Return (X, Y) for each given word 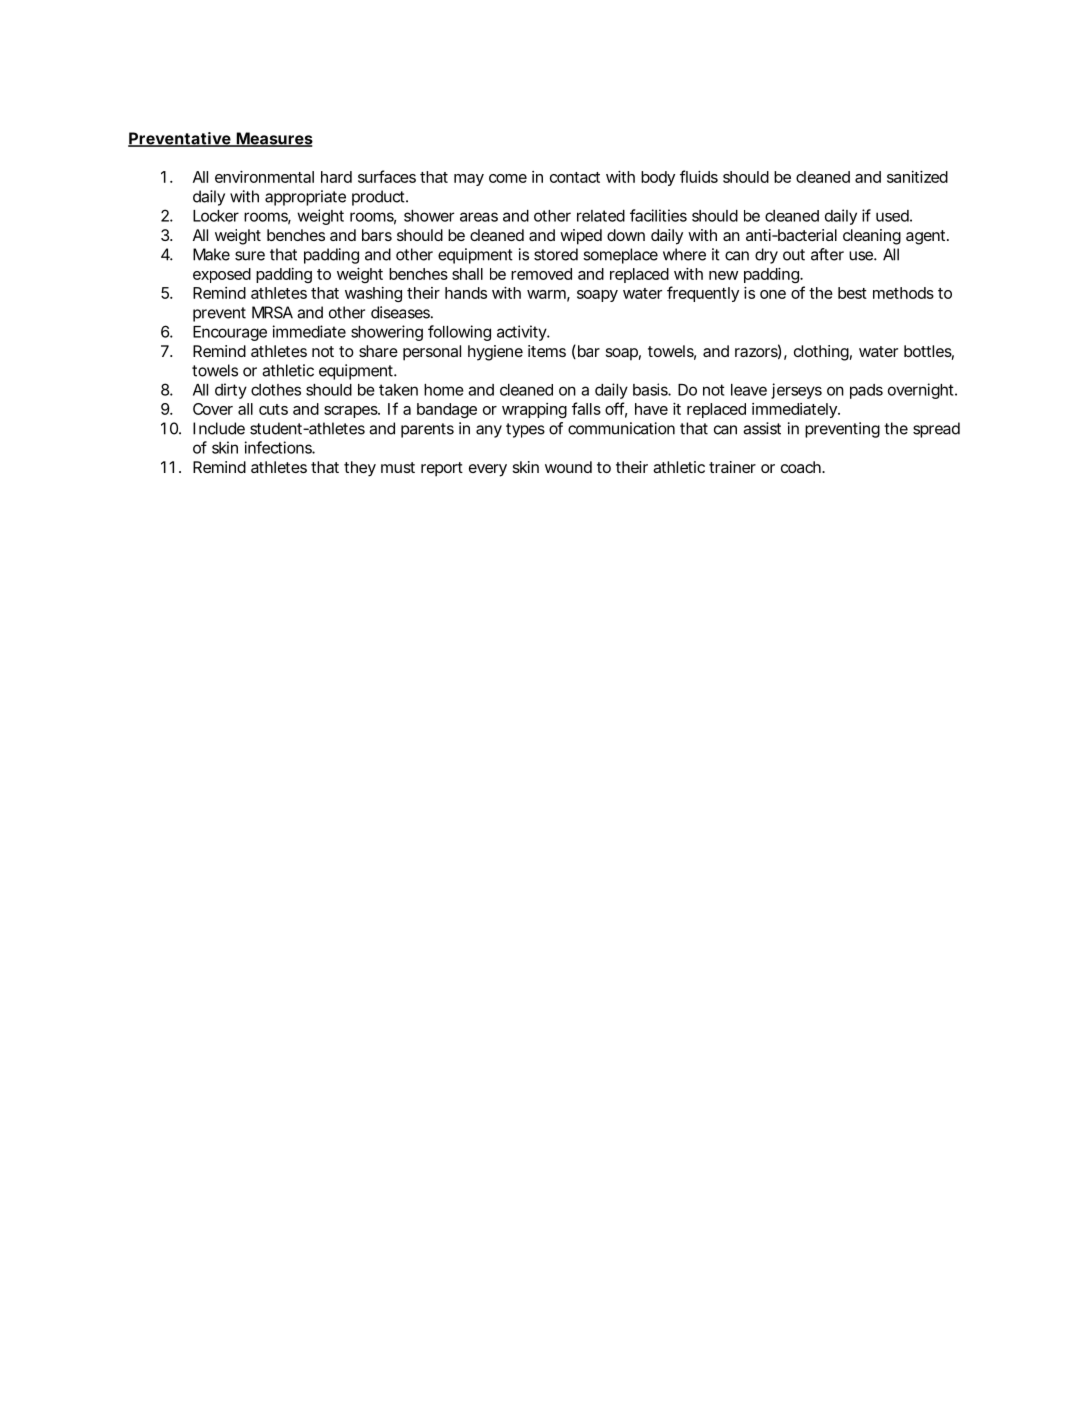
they (360, 469)
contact (575, 177)
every (488, 470)
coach (801, 467)
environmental (264, 177)
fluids (699, 176)
